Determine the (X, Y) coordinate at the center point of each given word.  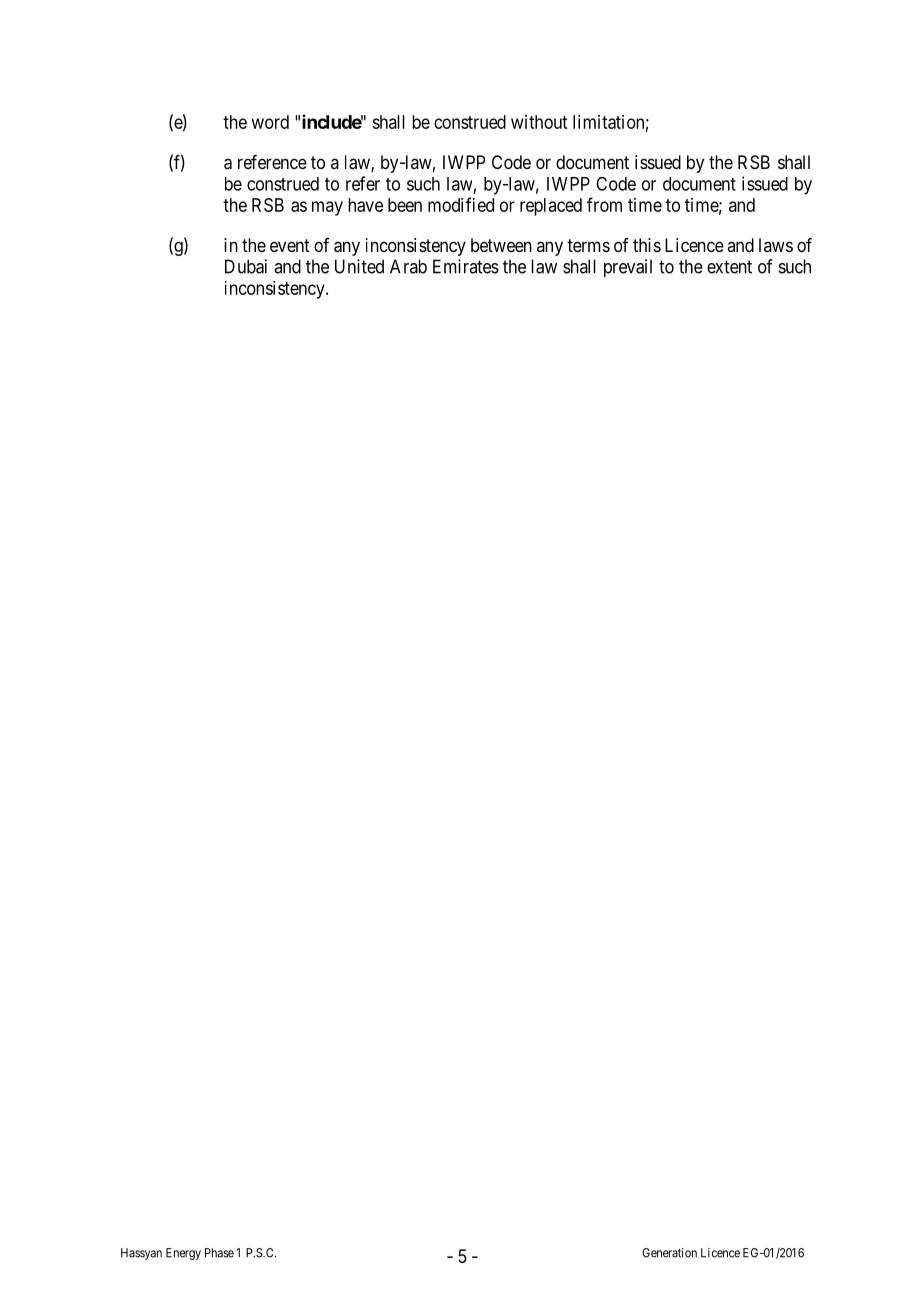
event (290, 245)
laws (776, 245)
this (647, 245)
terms (588, 245)
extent (729, 267)
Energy (183, 1254)
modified (461, 204)
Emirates (466, 266)
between (501, 245)
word (270, 122)
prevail (628, 268)
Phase (219, 1253)
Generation (669, 1253)
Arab (408, 266)
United (359, 266)
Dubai (246, 266)
